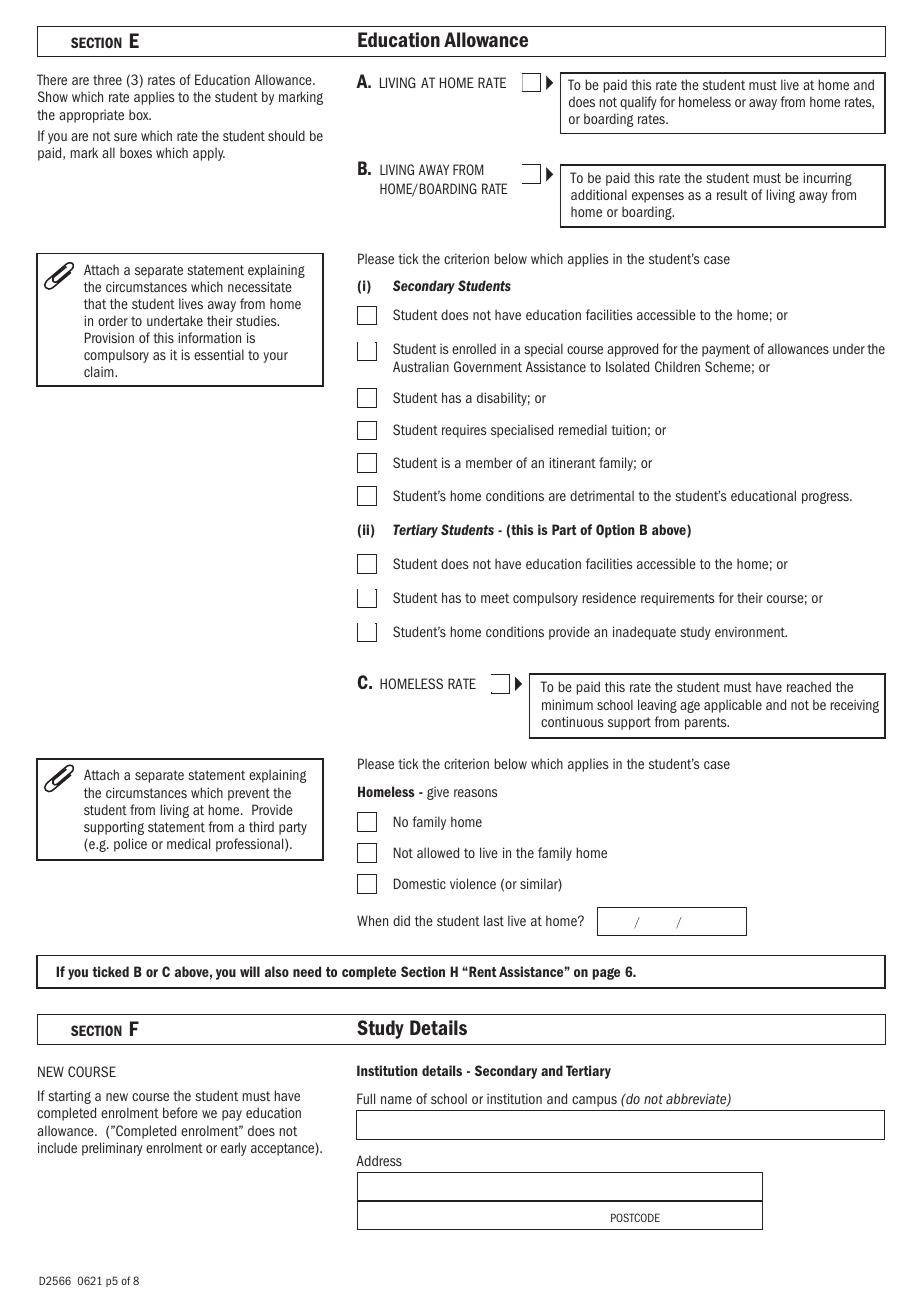 This page has height=1308, width=924. I want to click on allowed, so click(438, 852).
